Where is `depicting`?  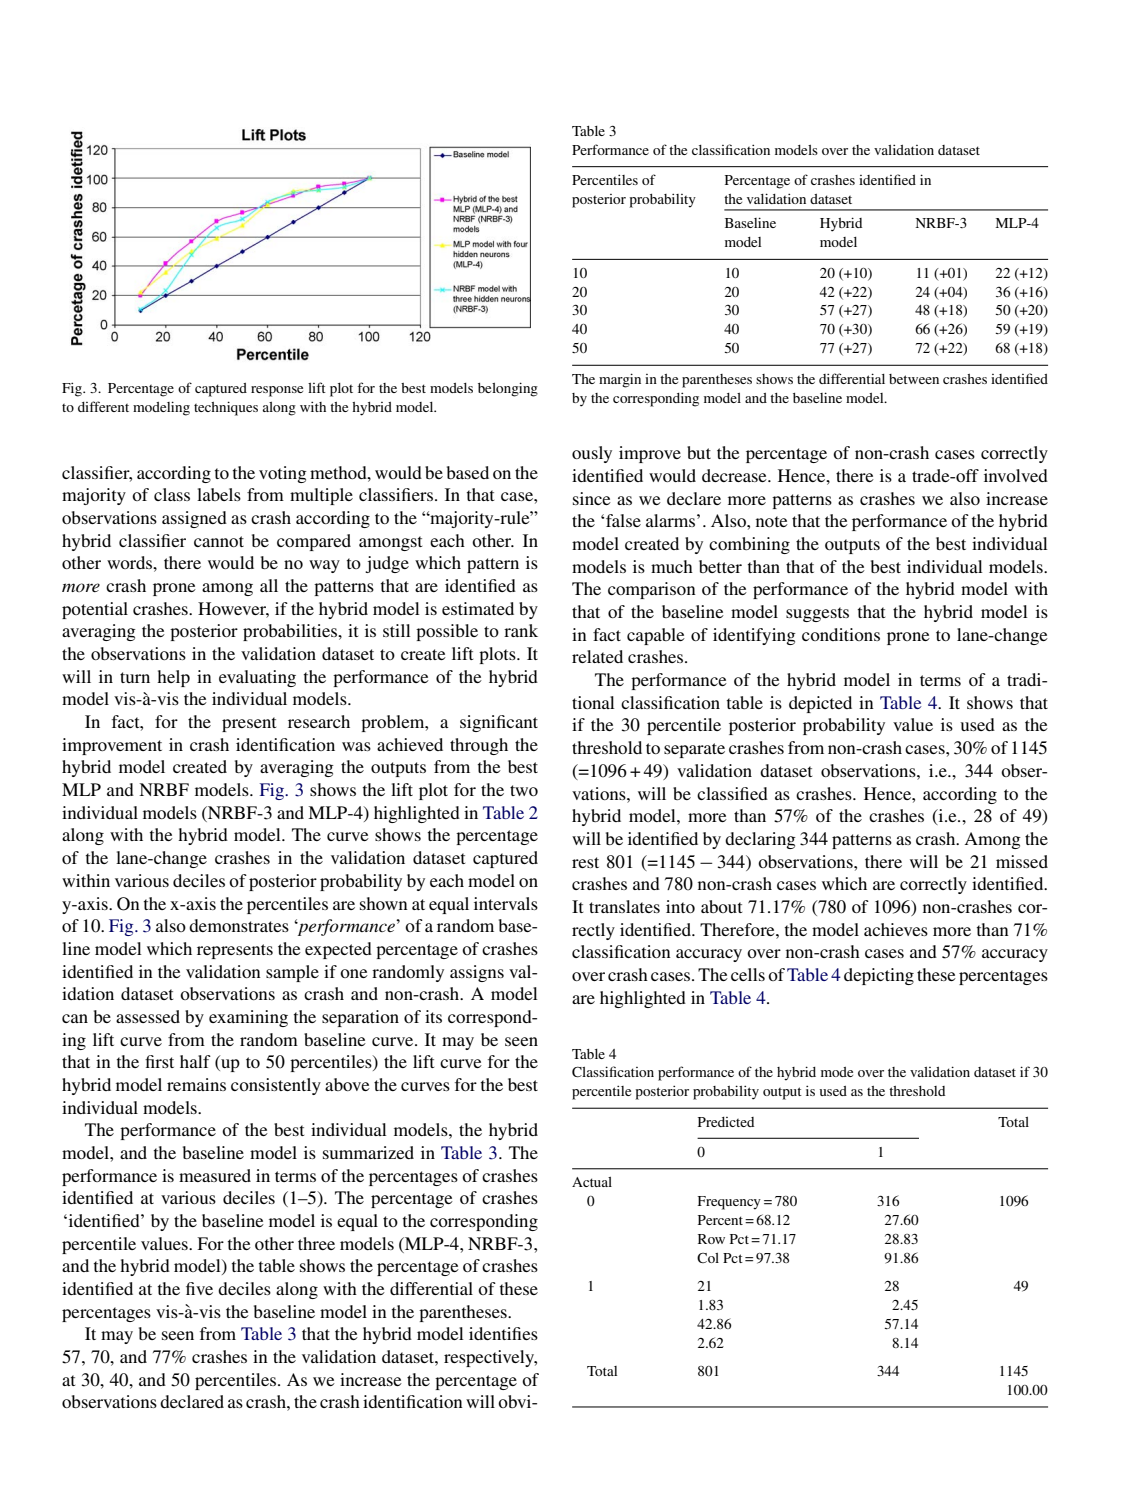 depicting is located at coordinates (879, 976).
